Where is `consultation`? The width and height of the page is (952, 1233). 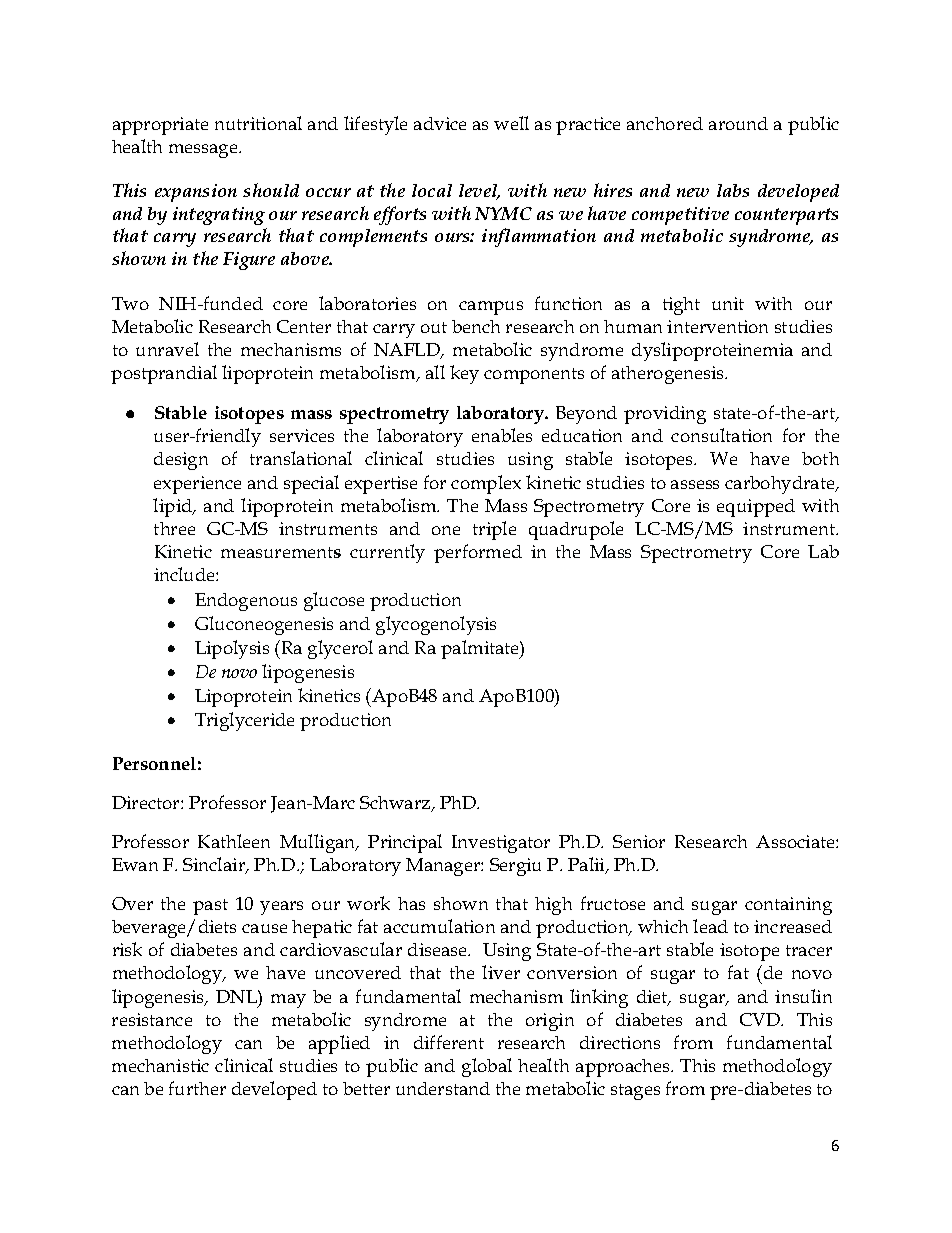
consultation is located at coordinates (721, 435).
